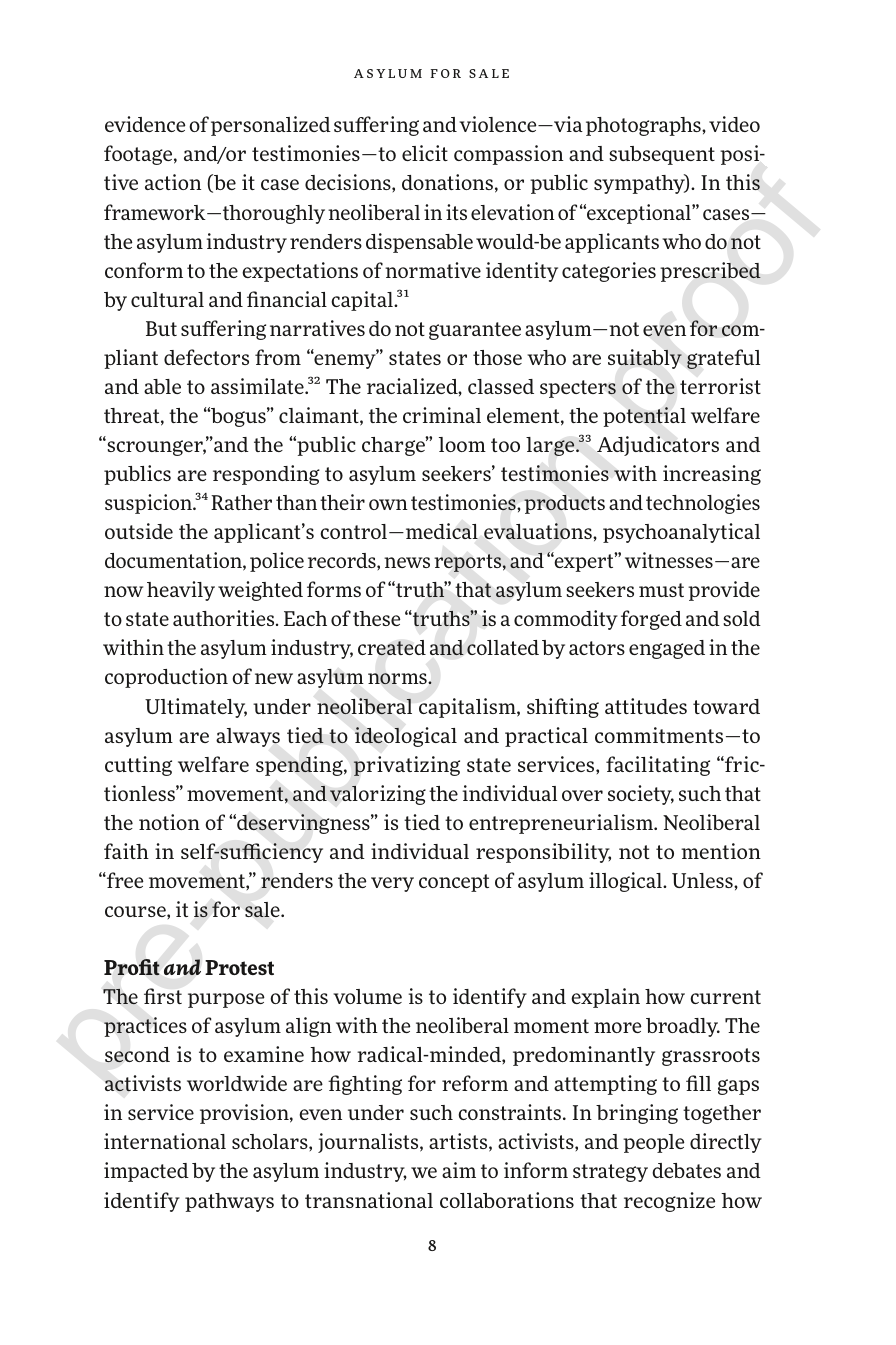  What do you see at coordinates (703, 504) in the image?
I see `technologies` at bounding box center [703, 504].
